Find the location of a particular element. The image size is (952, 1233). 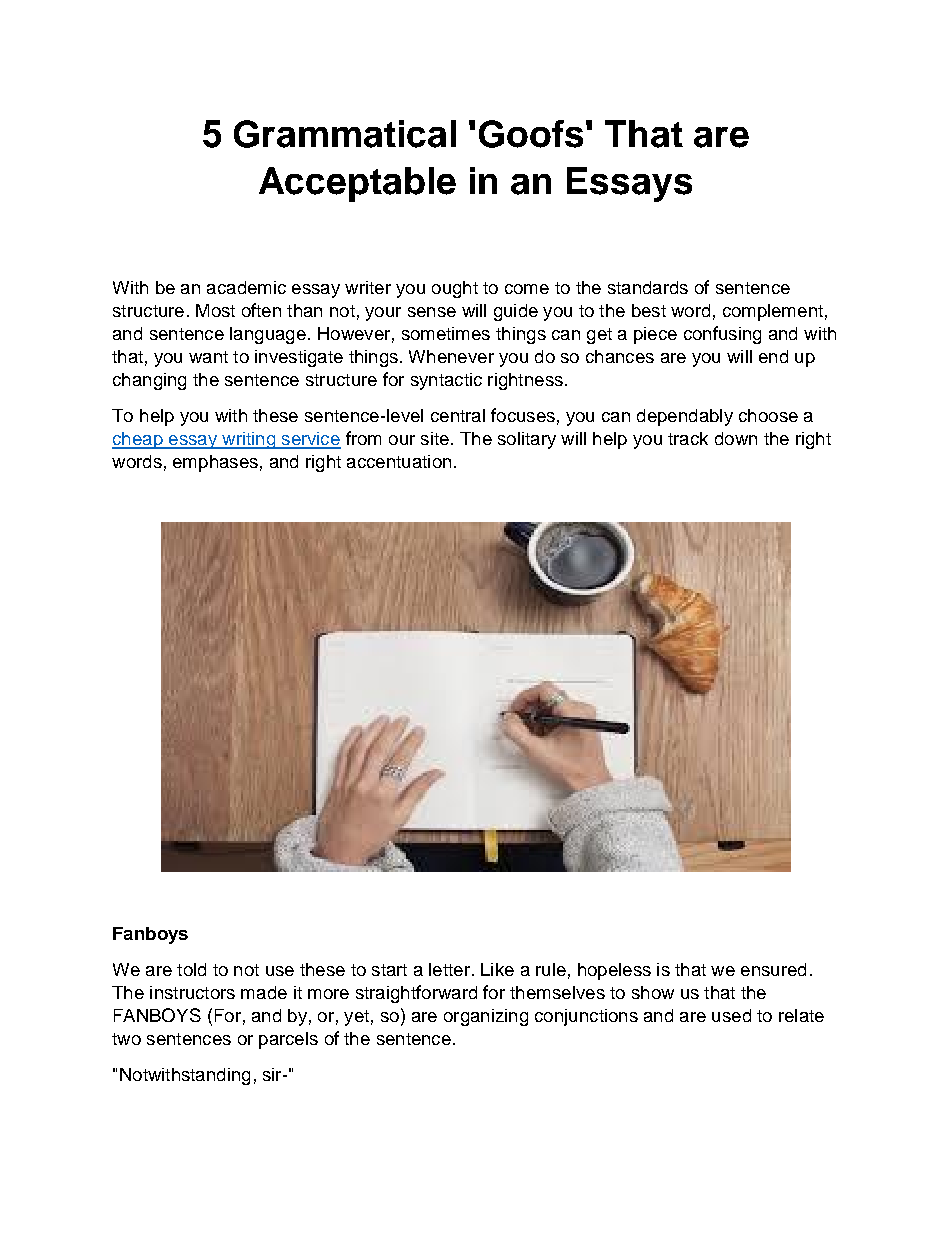

ensured is located at coordinates (773, 969).
